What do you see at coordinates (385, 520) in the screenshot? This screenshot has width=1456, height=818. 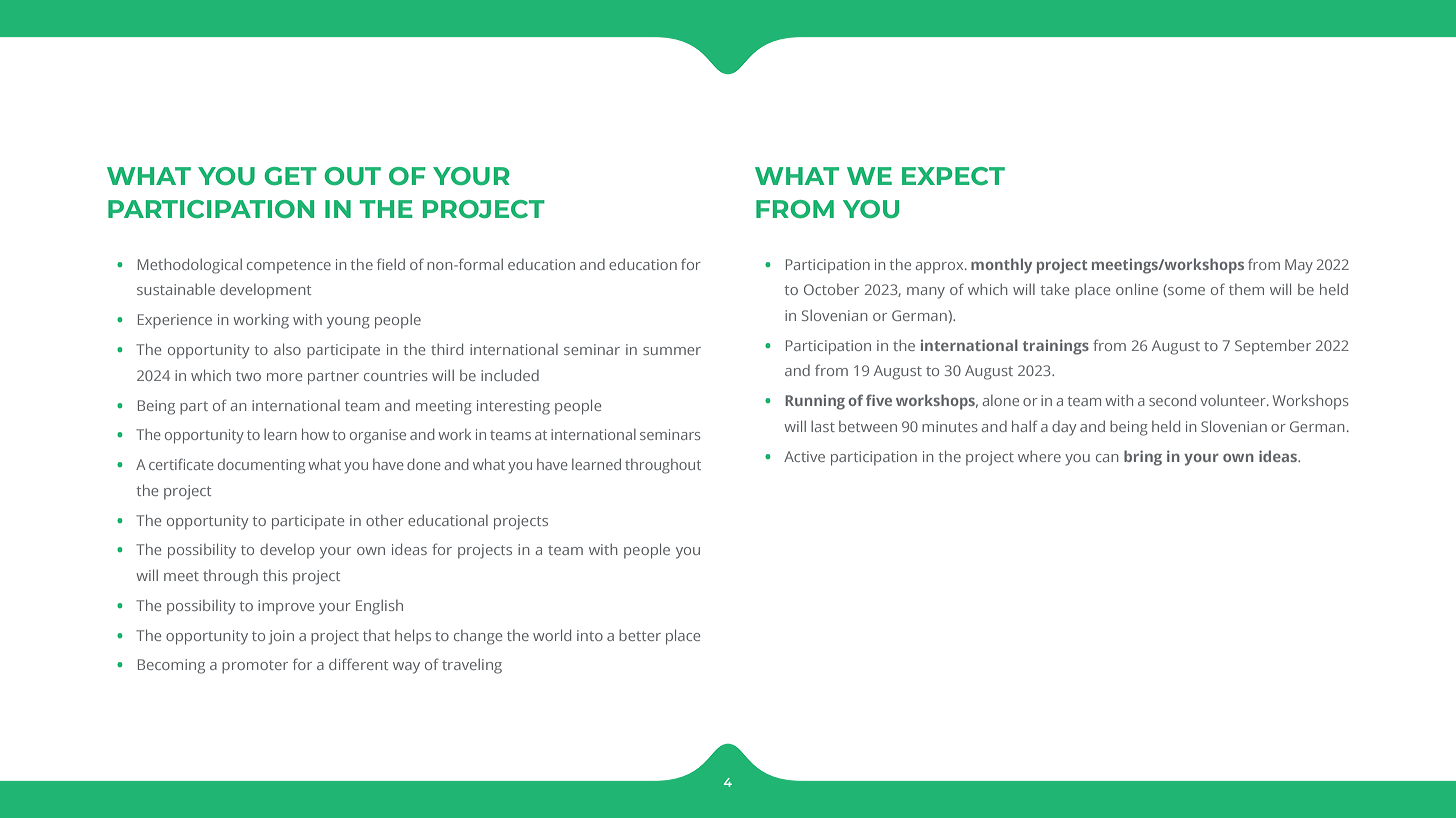 I see `other` at bounding box center [385, 520].
